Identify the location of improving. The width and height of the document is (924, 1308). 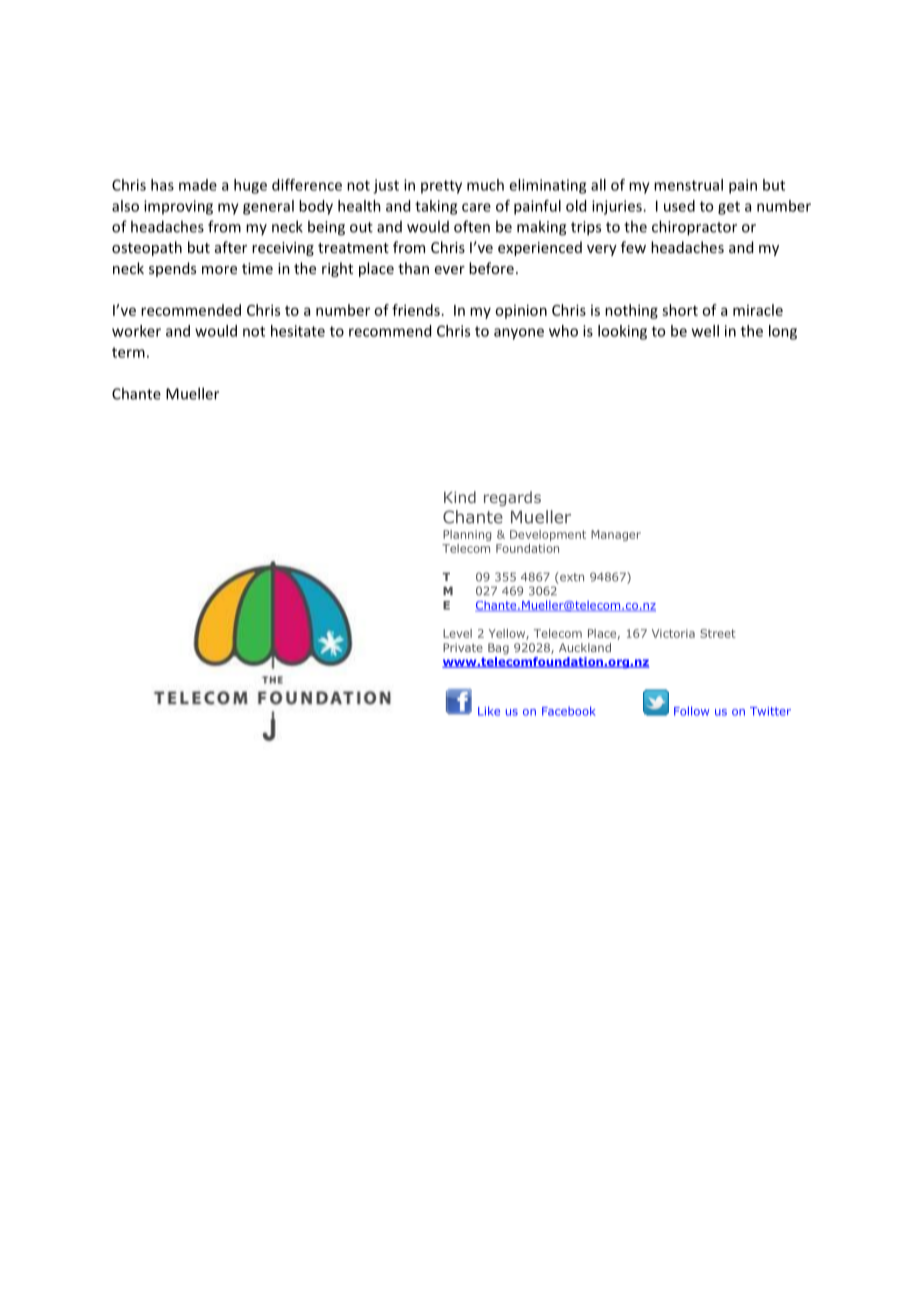
(178, 207).
